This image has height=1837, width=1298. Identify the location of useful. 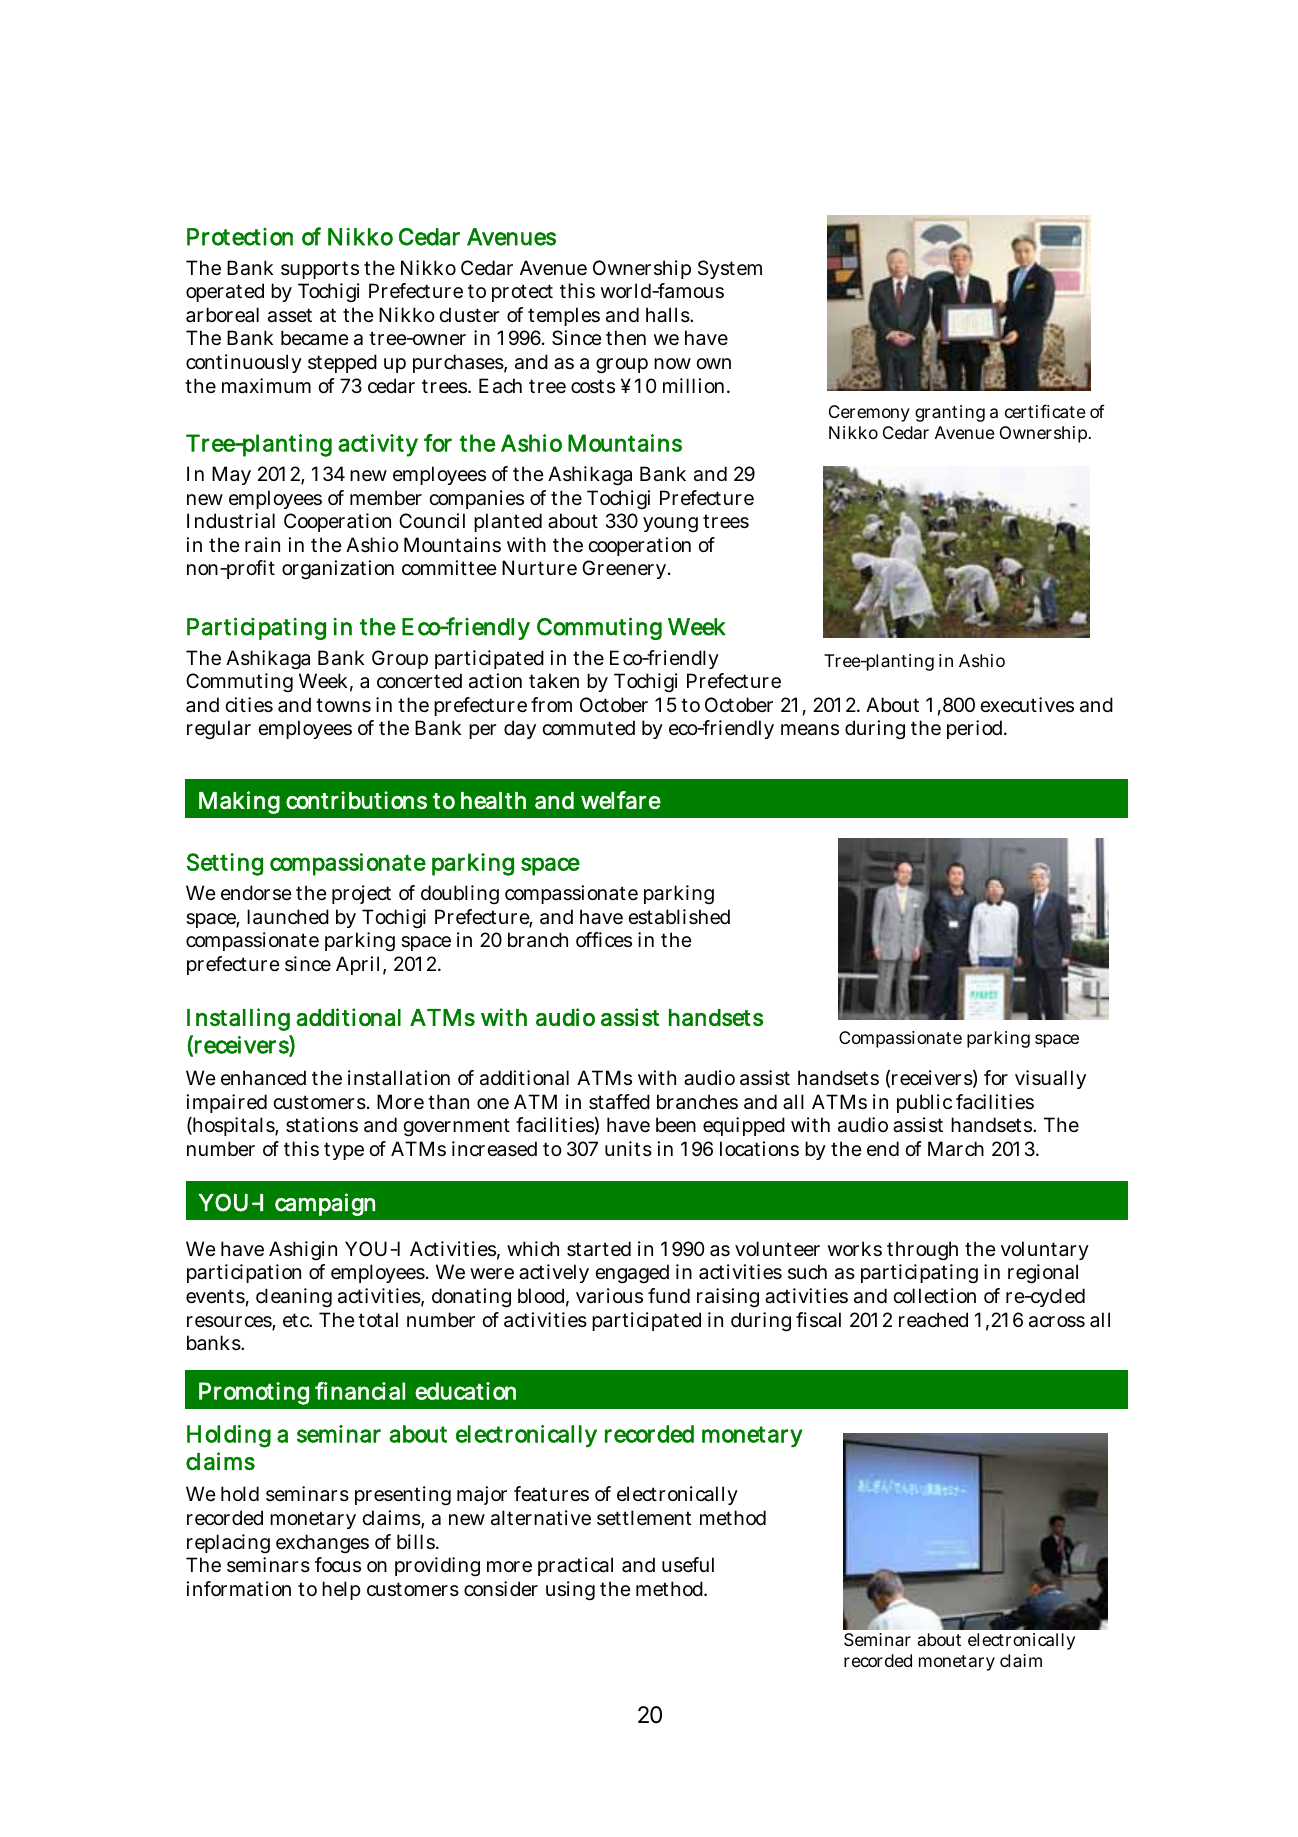
(688, 1565).
